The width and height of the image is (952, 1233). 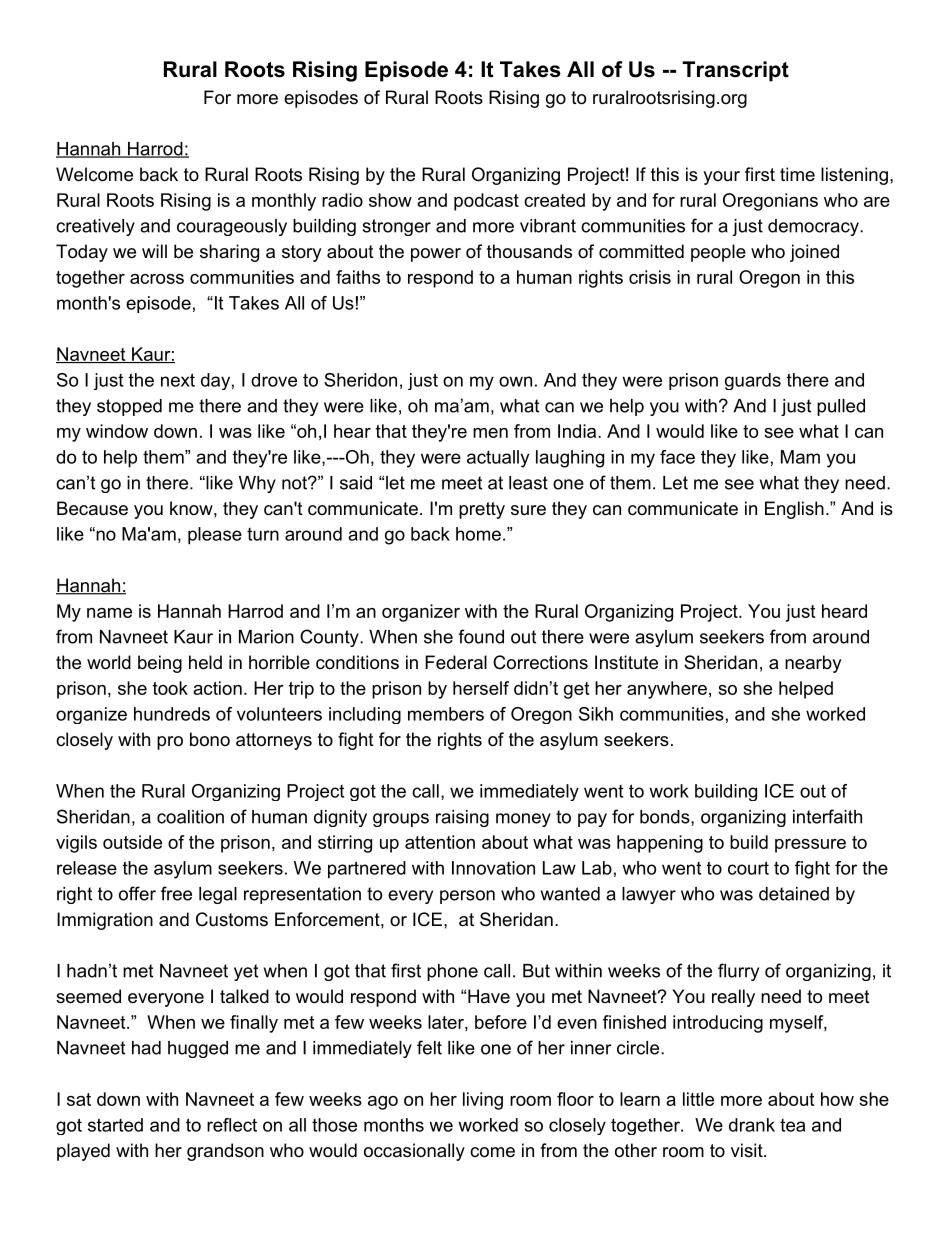 I want to click on India, so click(x=577, y=431).
